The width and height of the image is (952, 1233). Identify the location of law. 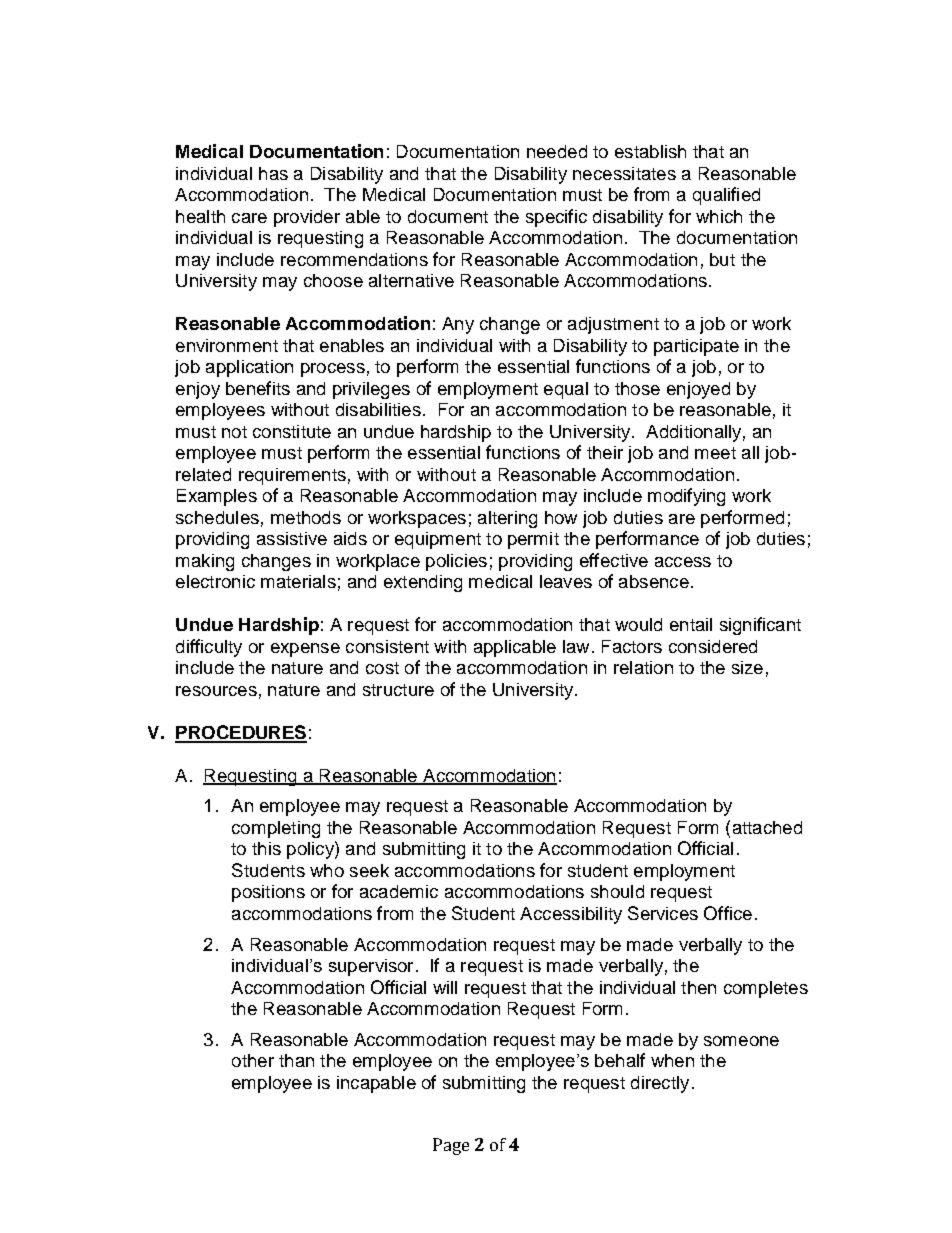
(576, 646).
